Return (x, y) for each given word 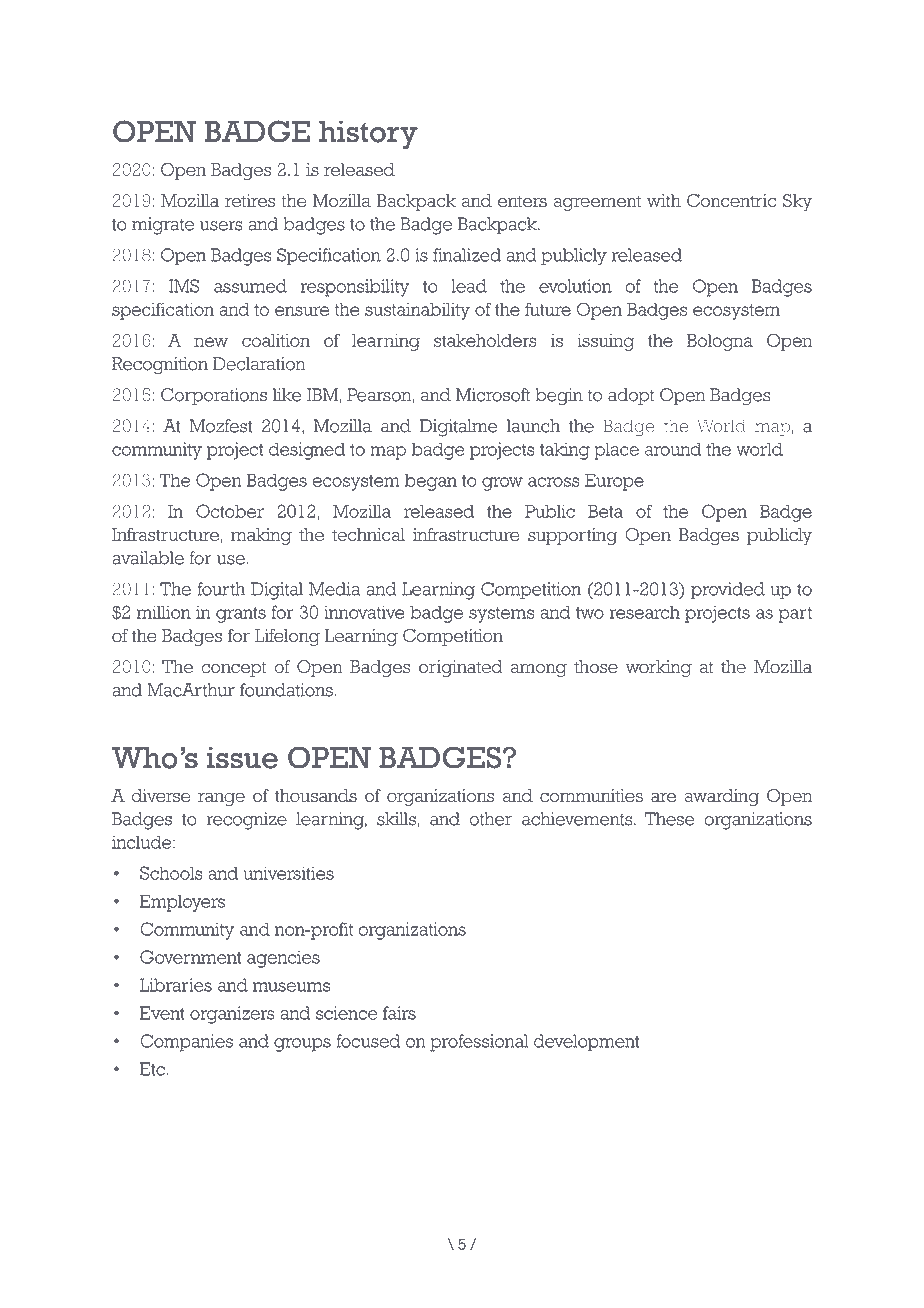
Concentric (731, 201)
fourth (221, 589)
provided (728, 591)
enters (522, 201)
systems (501, 615)
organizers (232, 1015)
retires (250, 201)
